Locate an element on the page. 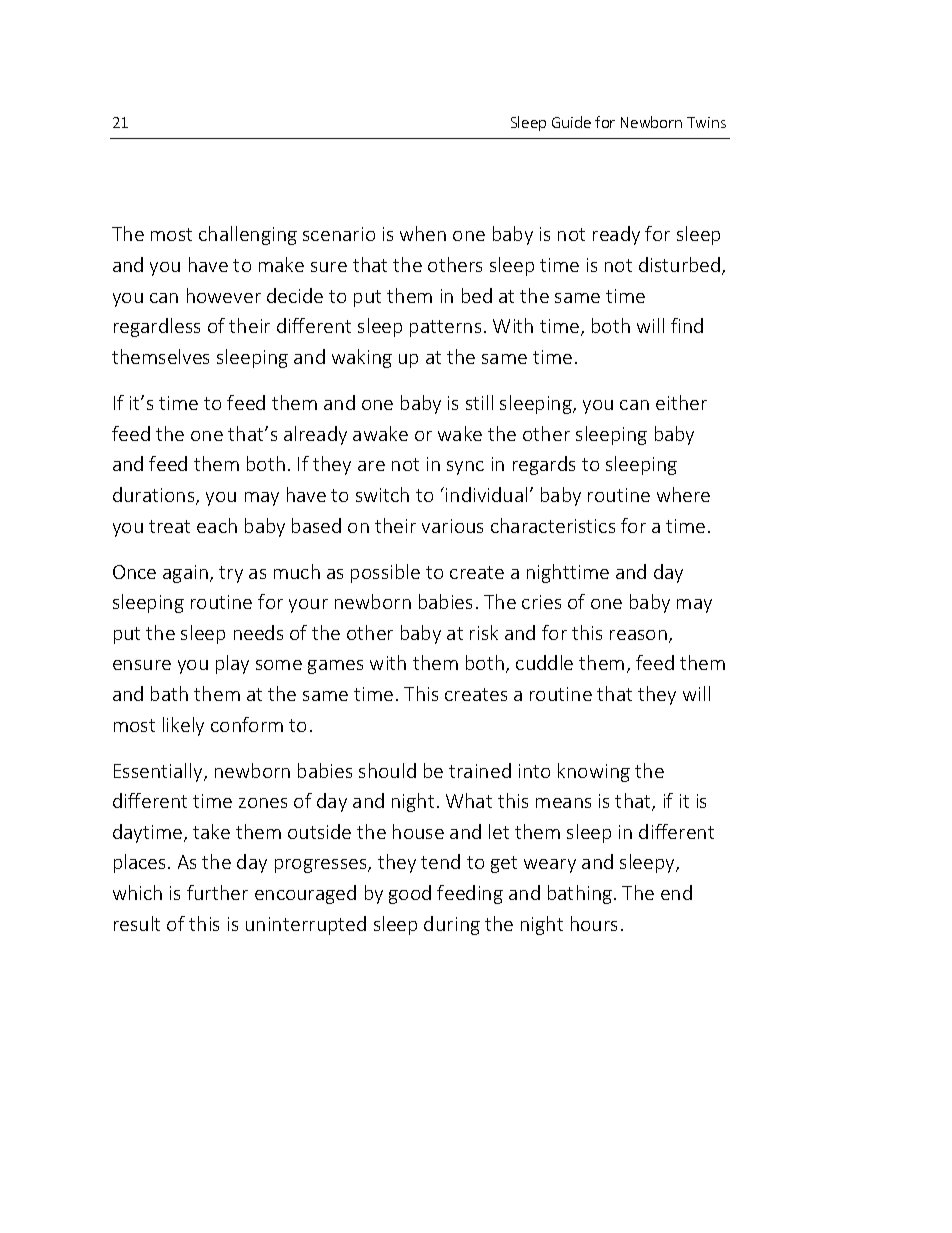 The height and width of the page is (1233, 952). where is located at coordinates (683, 494).
